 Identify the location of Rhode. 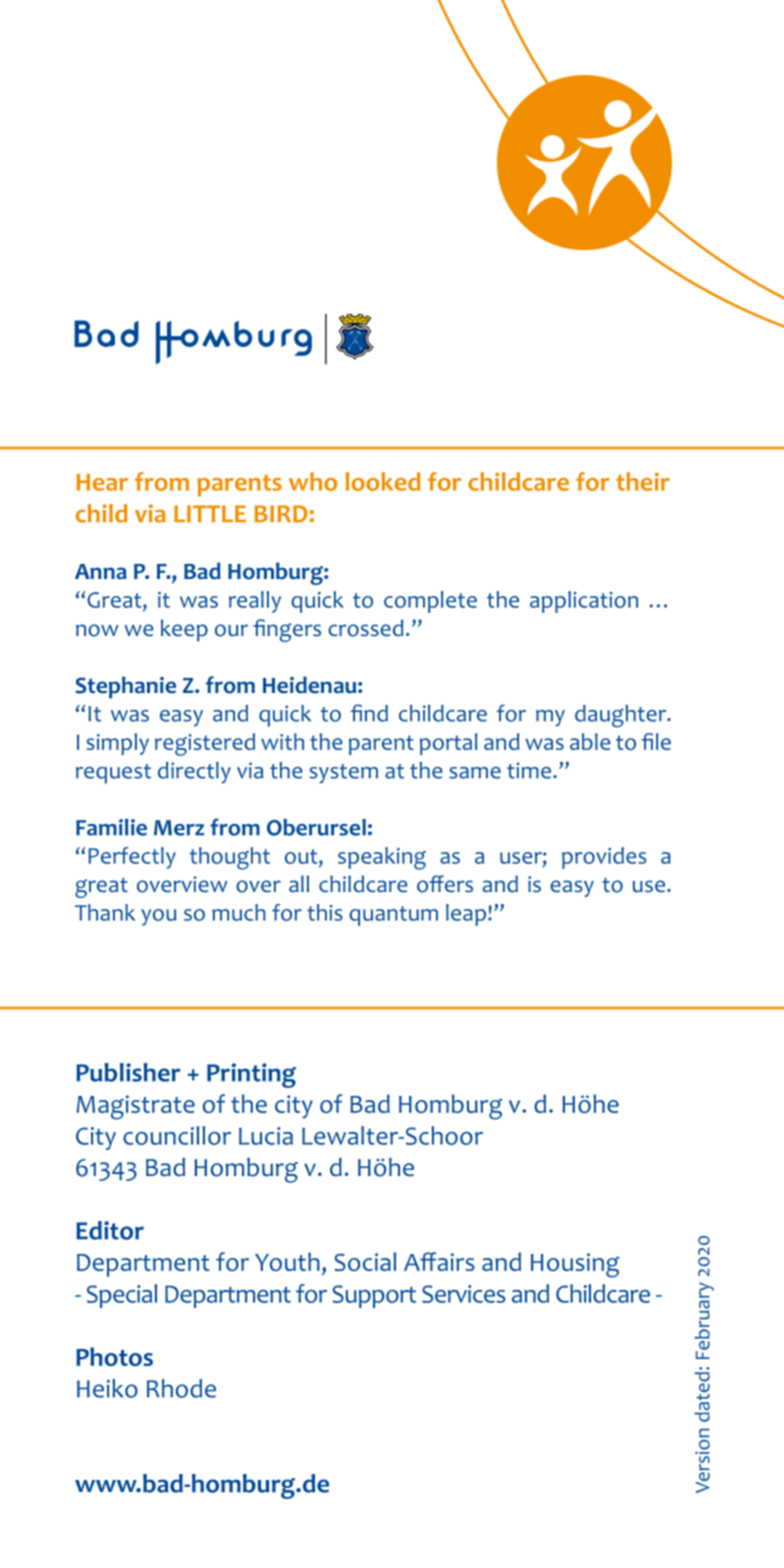
(181, 1388).
